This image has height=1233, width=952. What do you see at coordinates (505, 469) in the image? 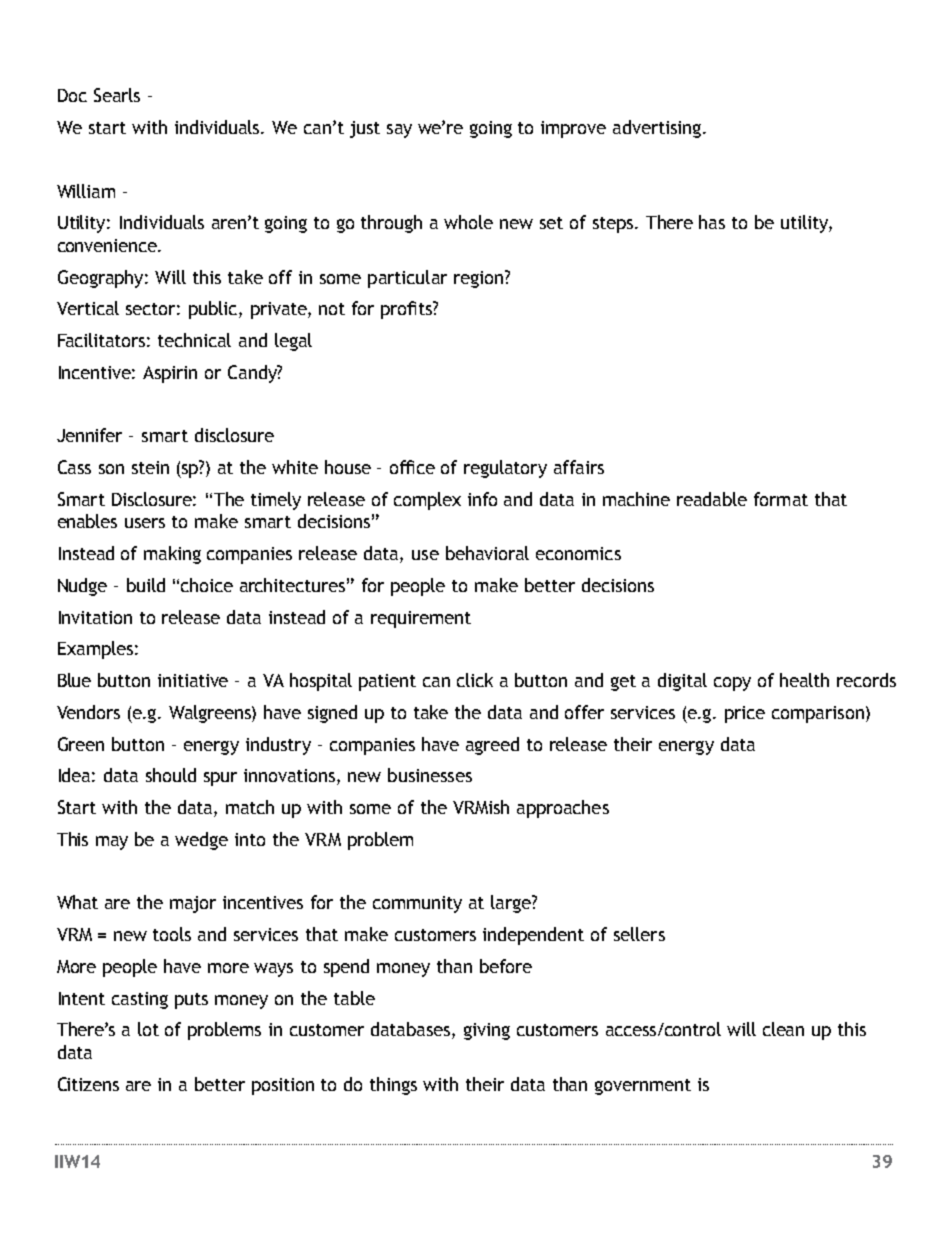
I see `regulatory` at bounding box center [505, 469].
